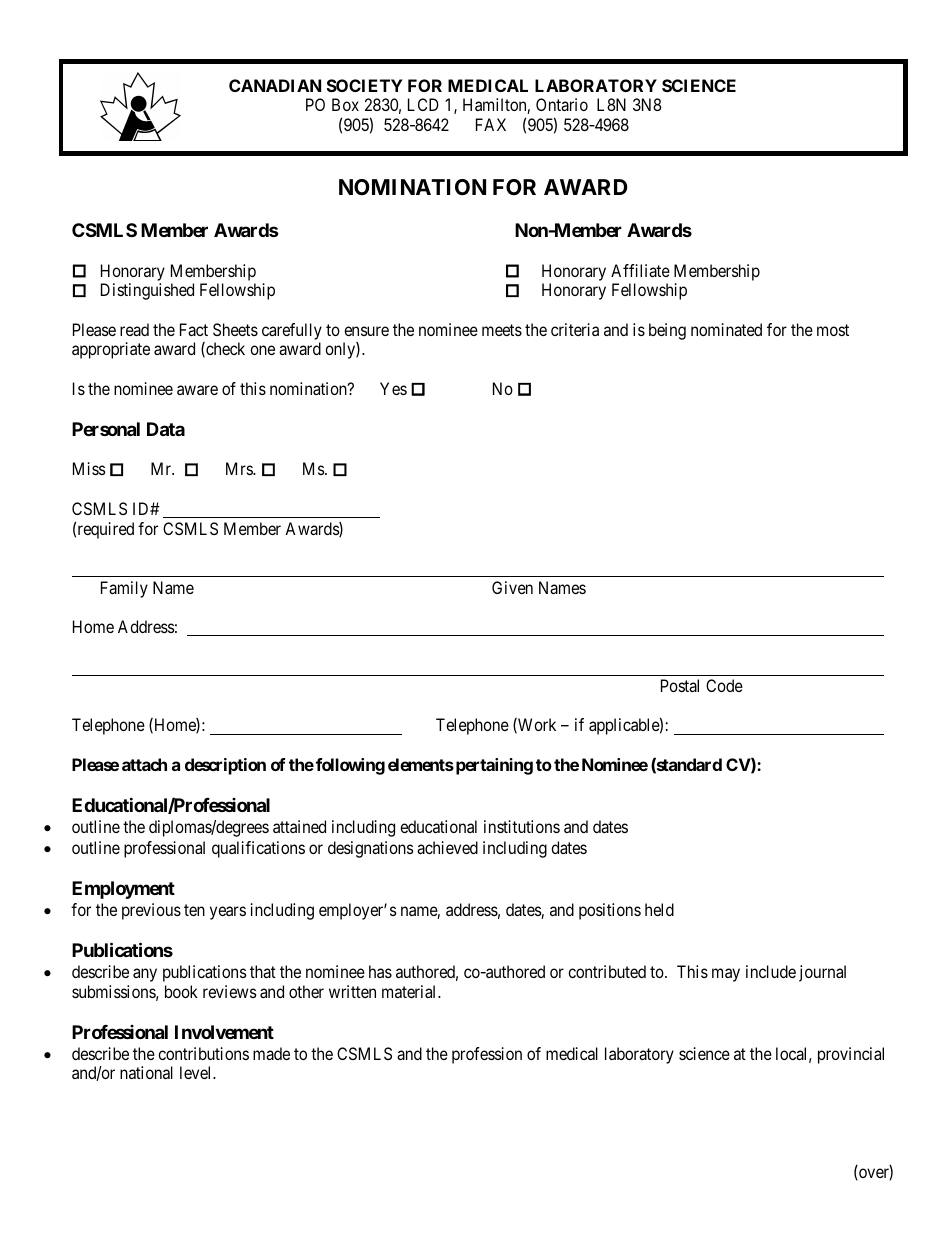  Describe the element at coordinates (275, 85) in the page. I see `CANADIAN` at that location.
